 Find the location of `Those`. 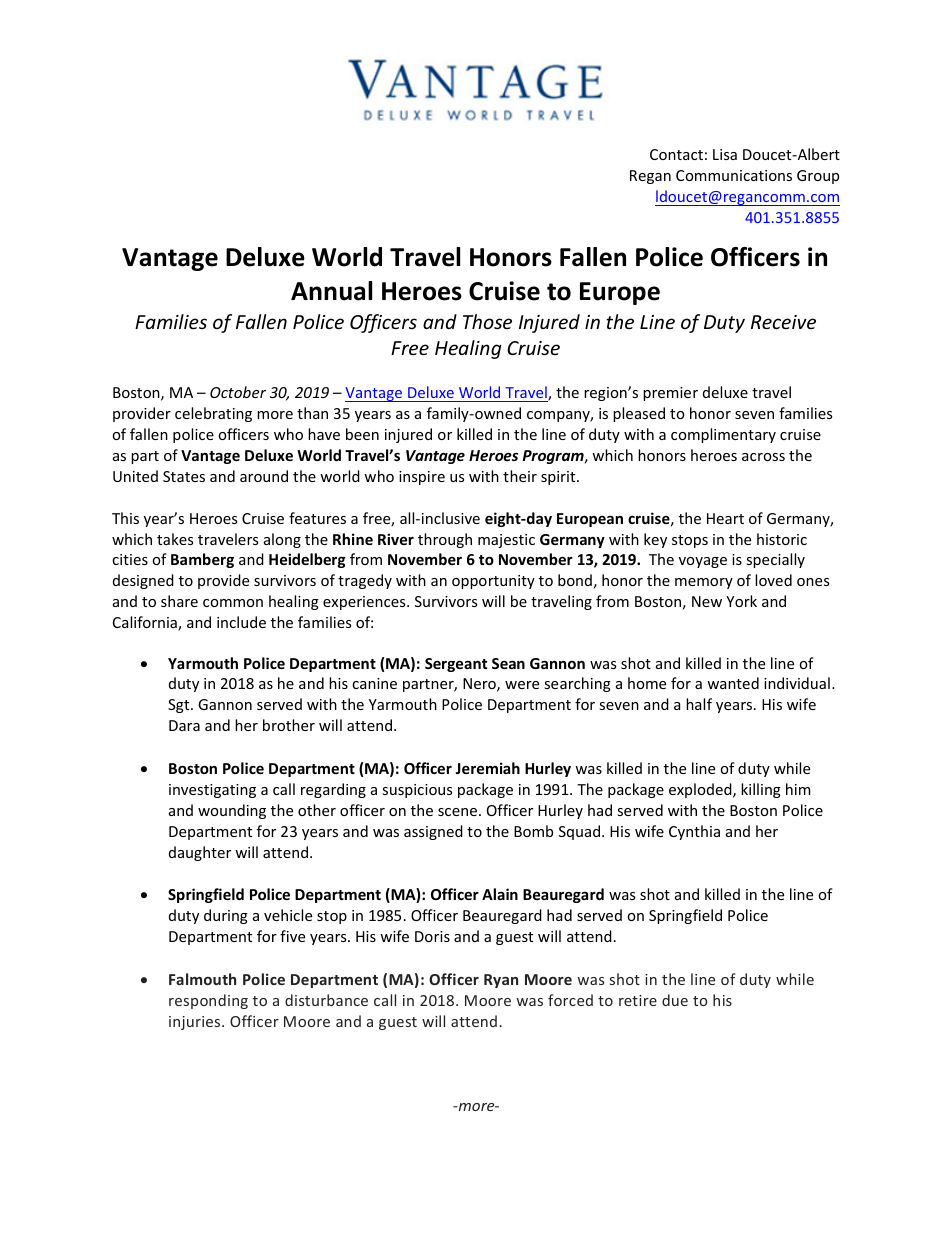

Those is located at coordinates (487, 321).
